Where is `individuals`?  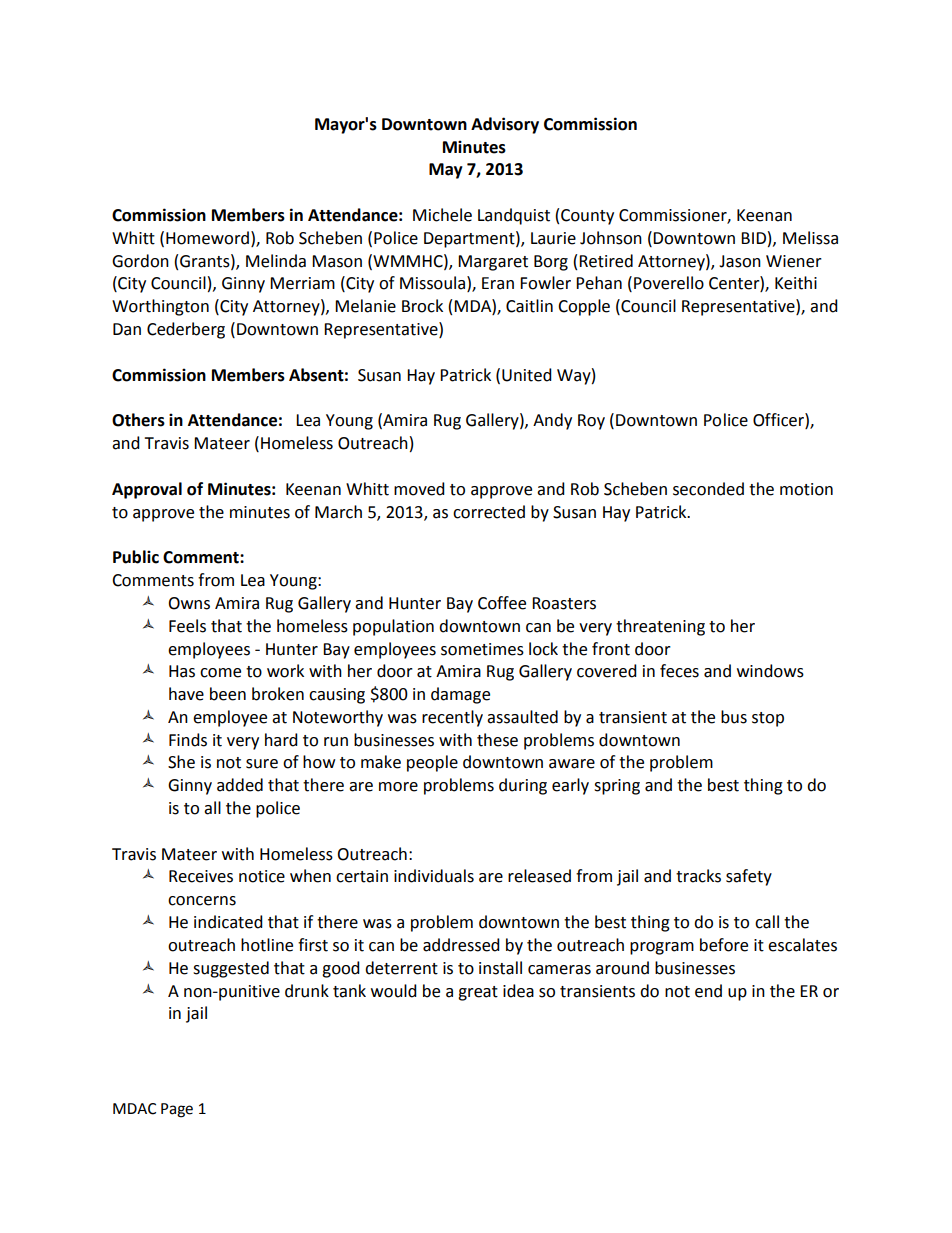
individuals is located at coordinates (434, 876).
